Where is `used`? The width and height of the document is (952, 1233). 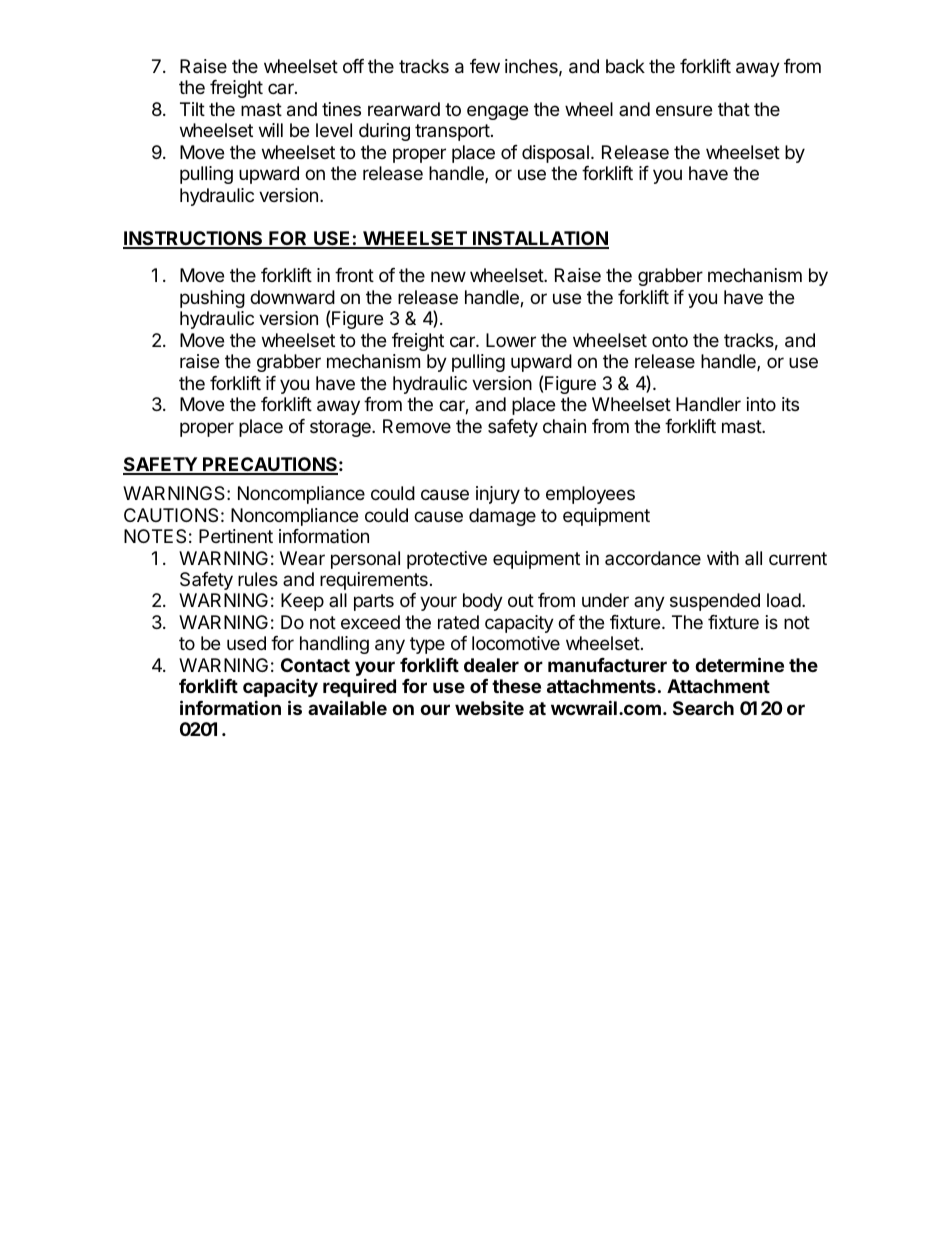
used is located at coordinates (246, 643).
